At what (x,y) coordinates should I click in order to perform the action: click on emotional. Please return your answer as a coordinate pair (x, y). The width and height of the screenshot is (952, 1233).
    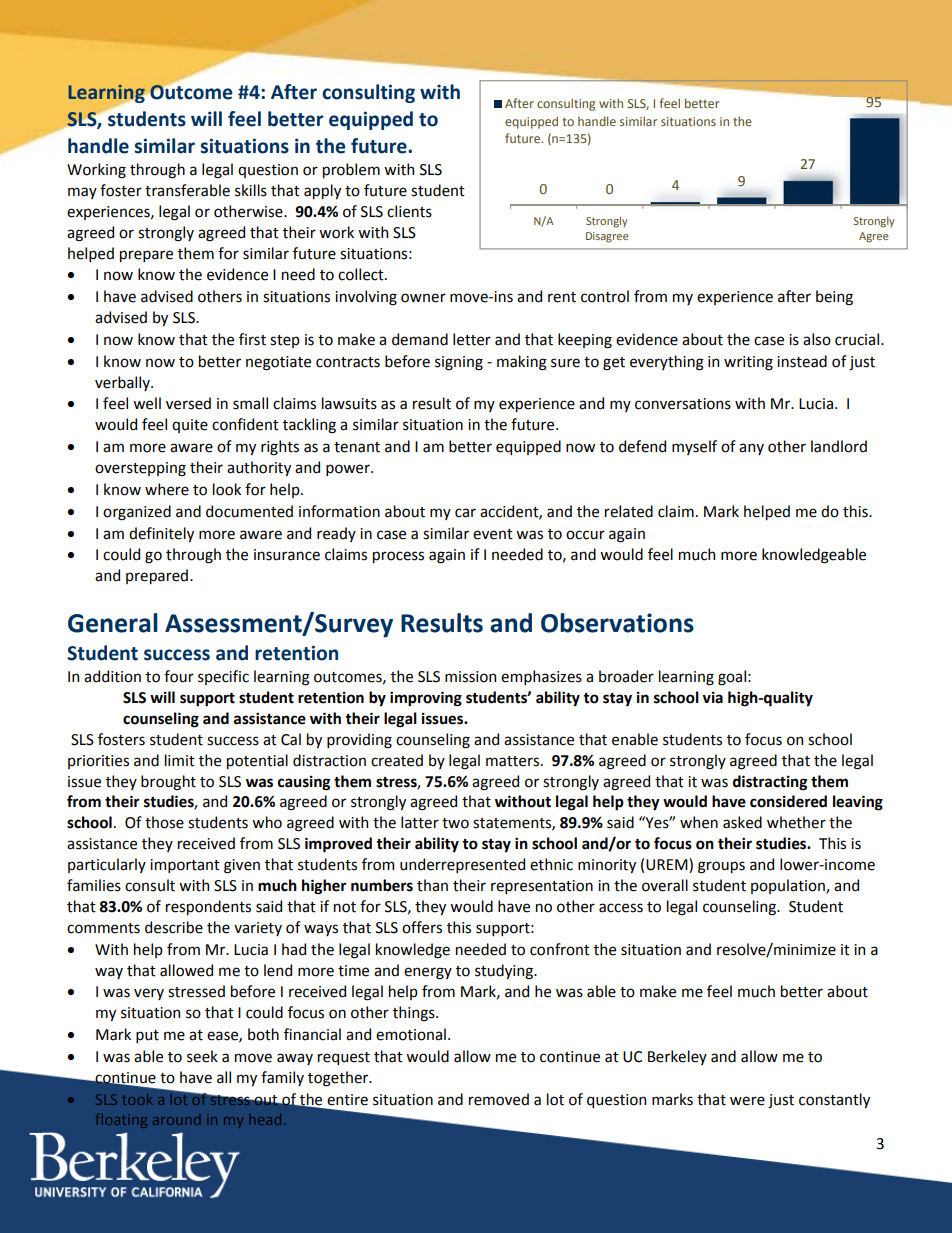
    Looking at the image, I should click on (411, 1034).
